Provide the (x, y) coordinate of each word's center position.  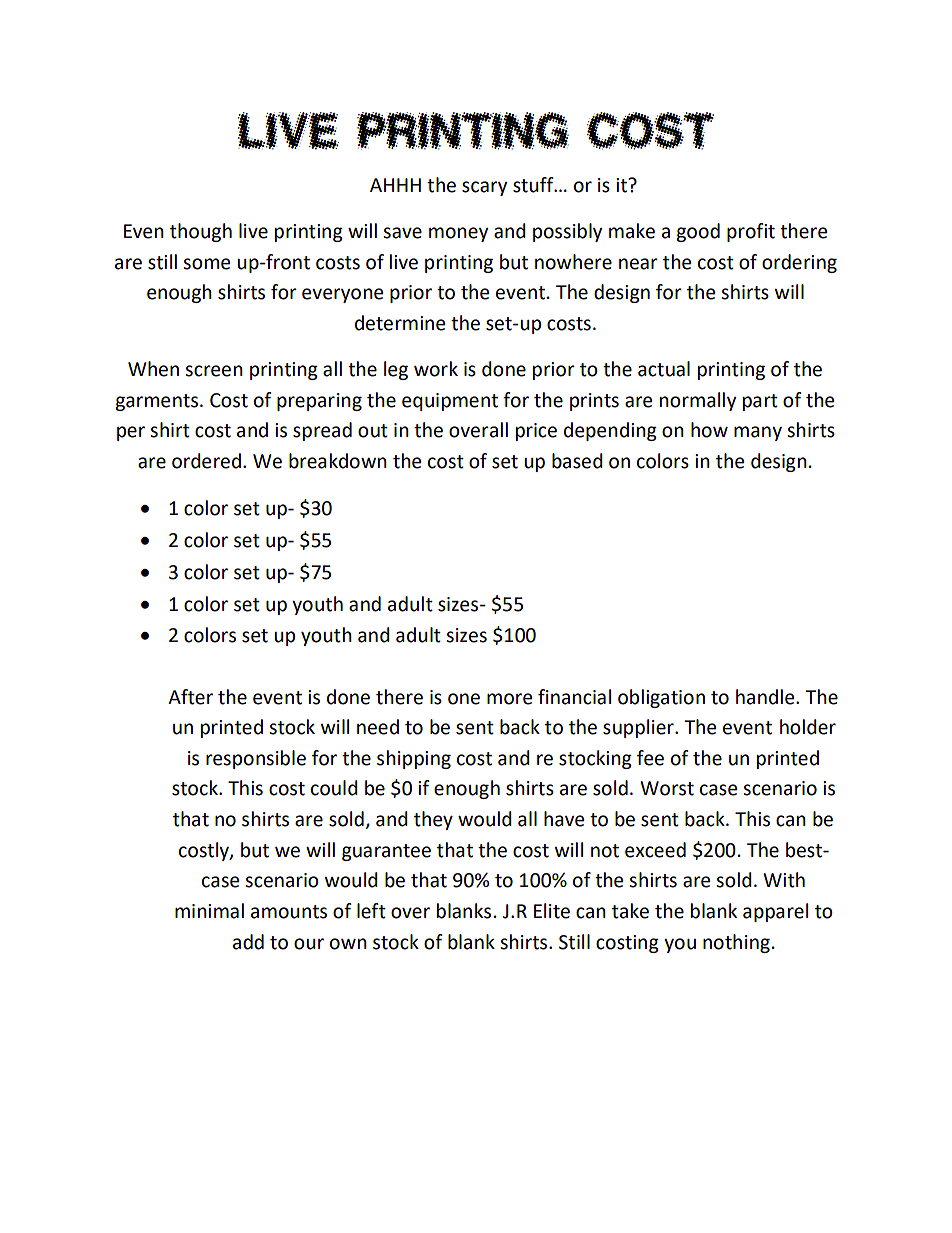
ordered (206, 461)
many (758, 433)
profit (751, 232)
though (201, 232)
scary (484, 188)
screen (214, 371)
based (577, 461)
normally (698, 401)
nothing (736, 943)
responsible (256, 759)
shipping (414, 759)
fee (650, 758)
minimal (209, 911)
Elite (552, 911)
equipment (450, 402)
